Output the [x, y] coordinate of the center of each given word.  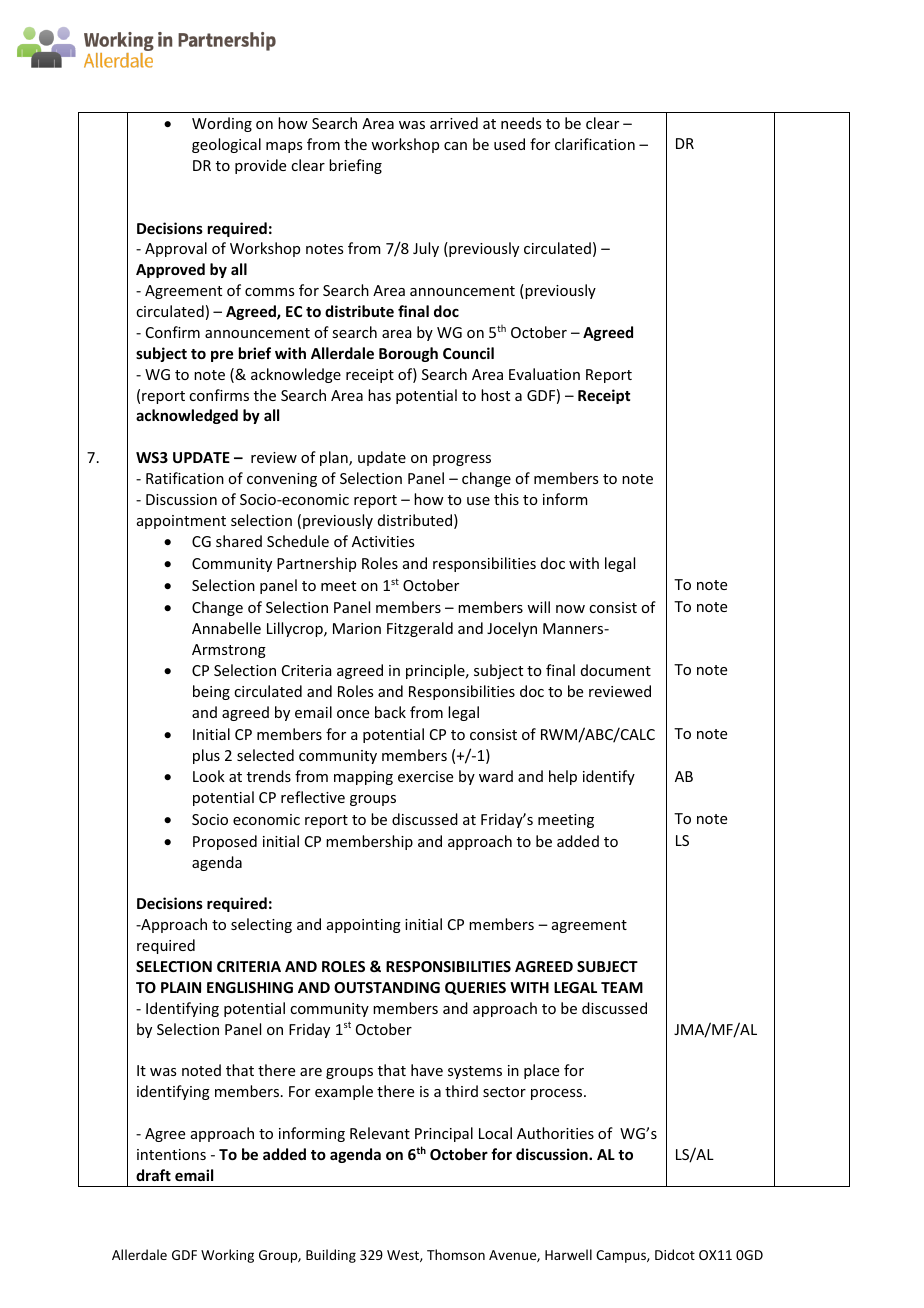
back [390, 712]
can [455, 146]
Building [331, 1256]
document [616, 670]
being [211, 692]
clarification [595, 144]
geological [226, 145]
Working [227, 1256]
